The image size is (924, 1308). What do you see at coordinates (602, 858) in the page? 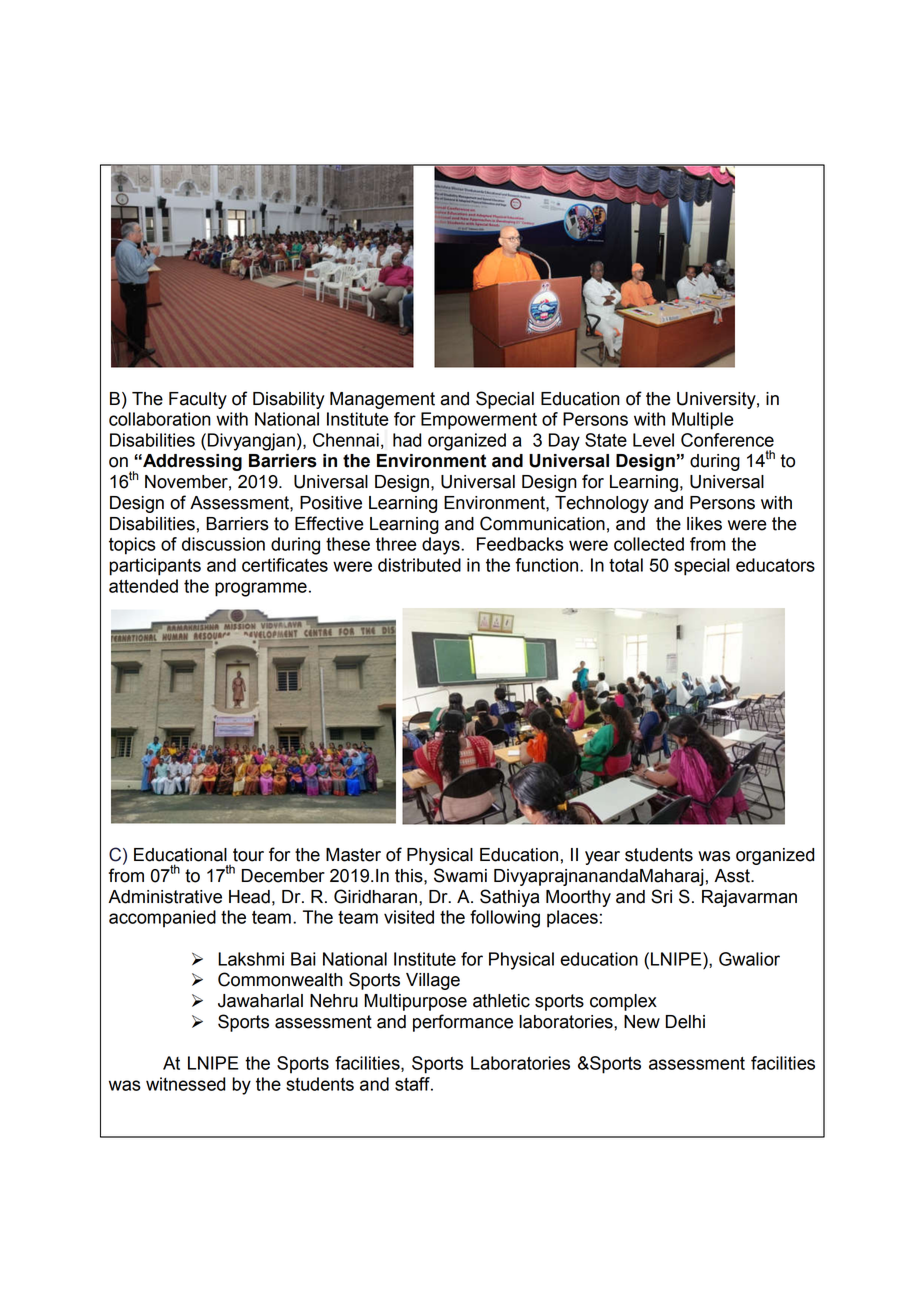
I see `year` at bounding box center [602, 858].
